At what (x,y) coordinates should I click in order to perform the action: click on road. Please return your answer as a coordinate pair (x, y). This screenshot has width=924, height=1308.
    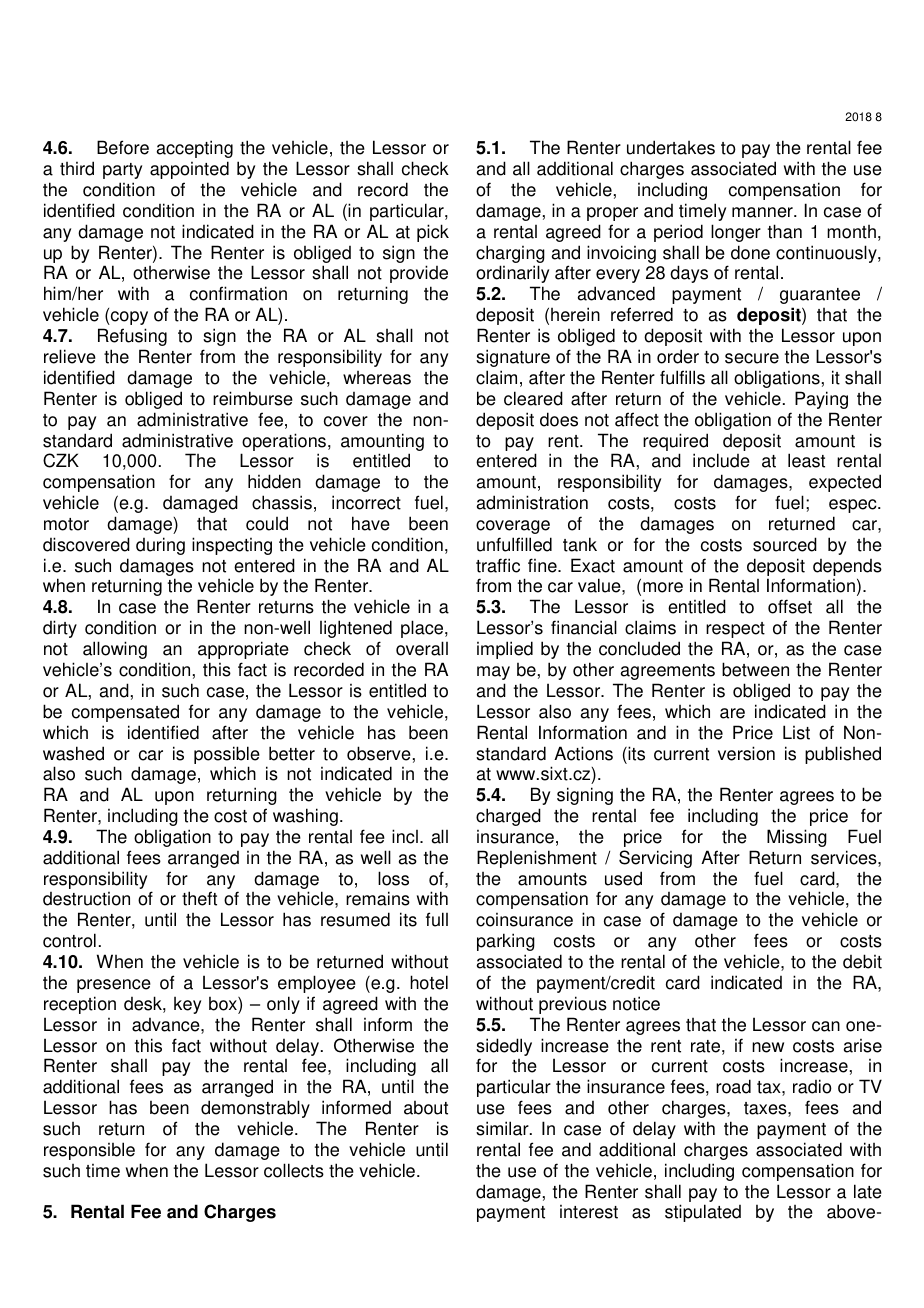
    Looking at the image, I should click on (733, 1086).
